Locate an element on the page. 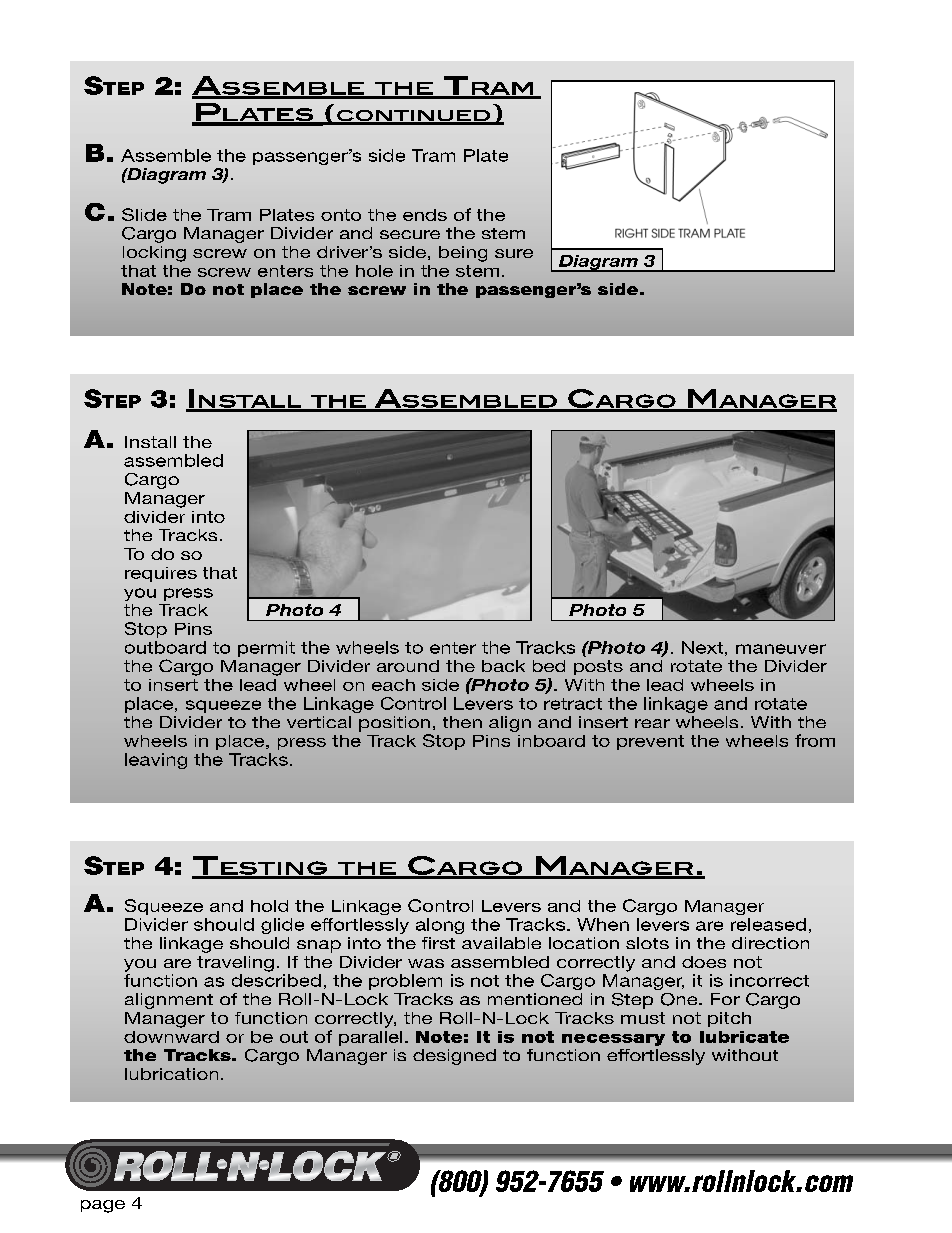 The width and height of the image is (952, 1233). being is located at coordinates (463, 254).
